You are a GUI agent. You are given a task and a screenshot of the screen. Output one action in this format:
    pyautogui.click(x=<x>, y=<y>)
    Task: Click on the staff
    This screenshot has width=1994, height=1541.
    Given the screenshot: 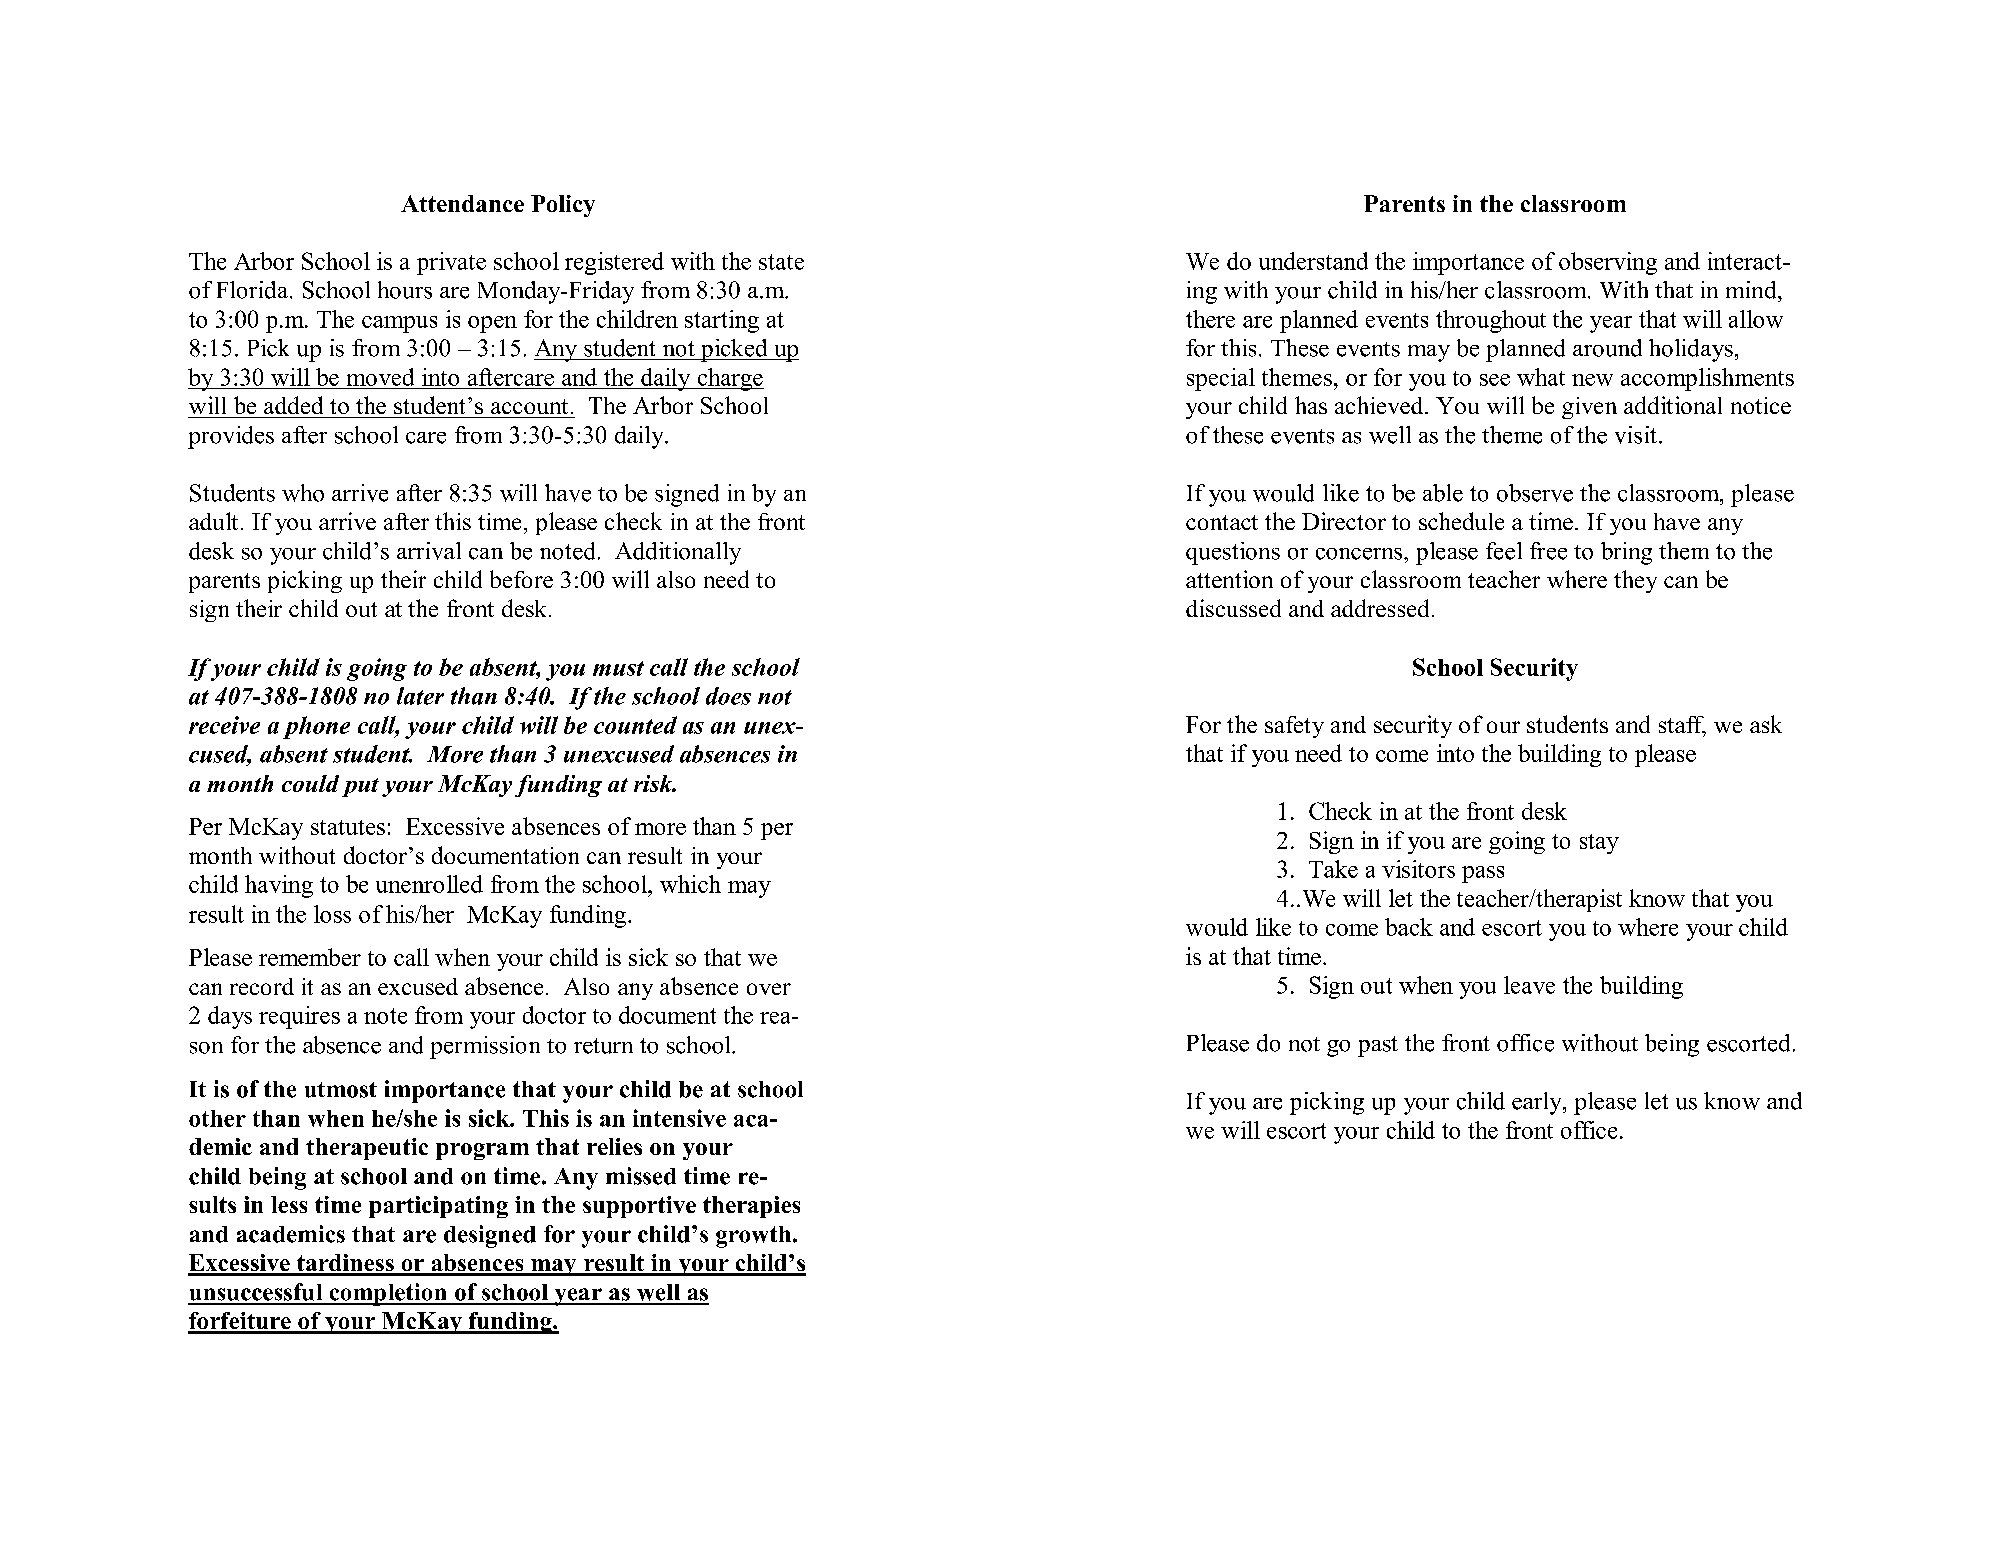 What is the action you would take?
    pyautogui.click(x=1682, y=726)
